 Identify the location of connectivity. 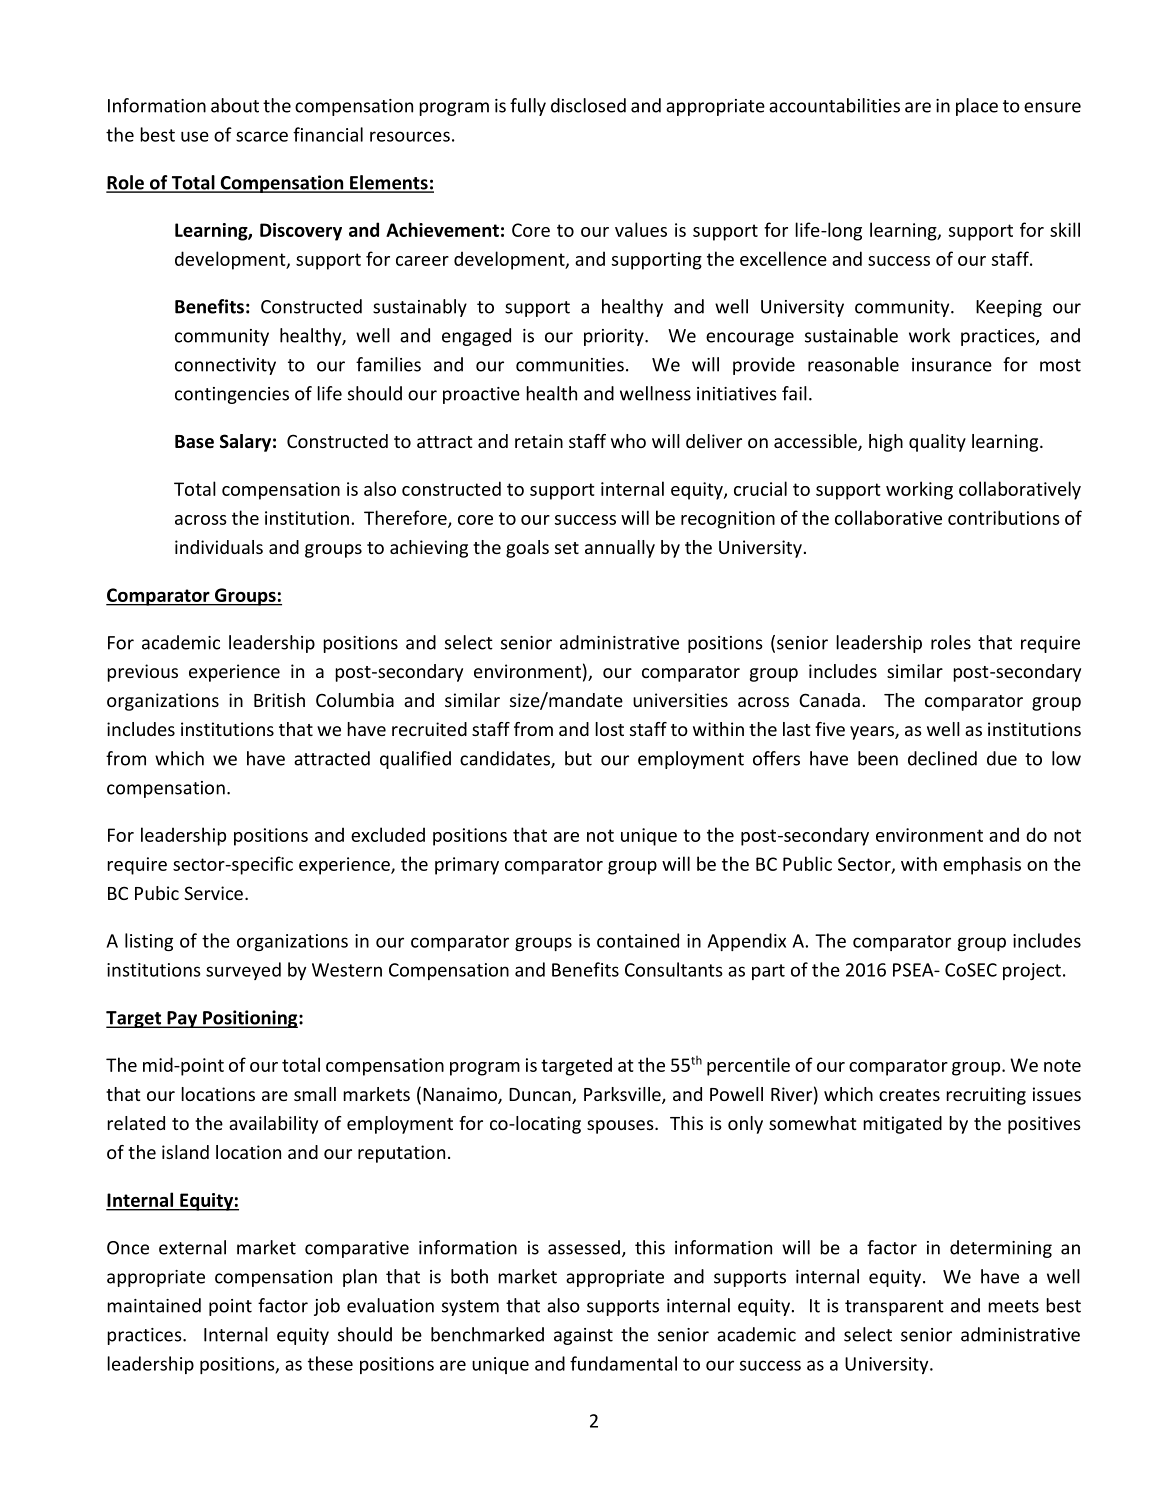
(225, 366).
